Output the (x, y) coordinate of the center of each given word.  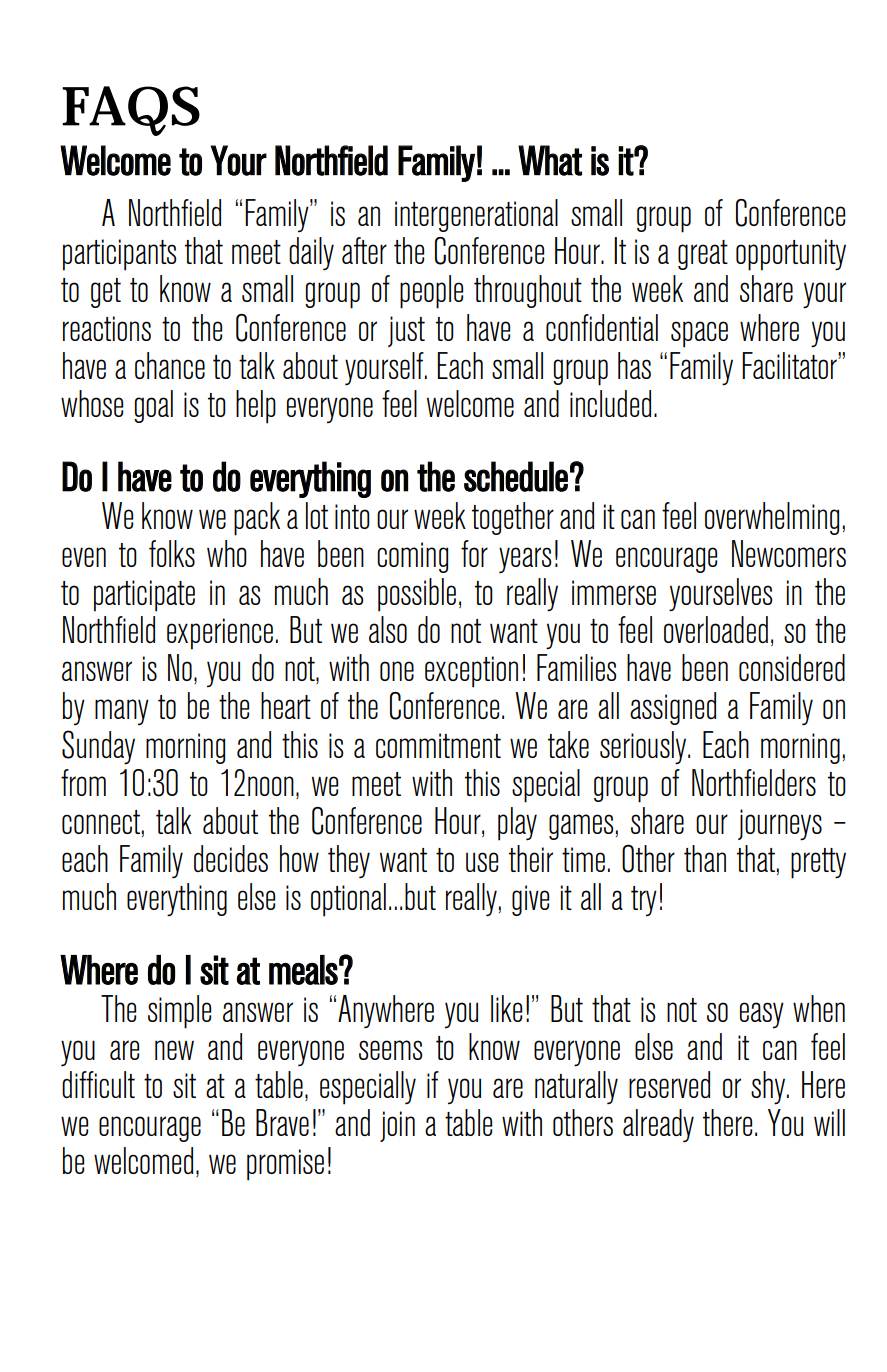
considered (792, 667)
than (705, 858)
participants (120, 255)
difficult (98, 1084)
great (703, 255)
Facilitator (790, 365)
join (397, 1126)
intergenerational (476, 215)
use (482, 862)
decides (231, 858)
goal (153, 406)
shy (768, 1088)
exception (471, 672)
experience (220, 634)
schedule (516, 476)
